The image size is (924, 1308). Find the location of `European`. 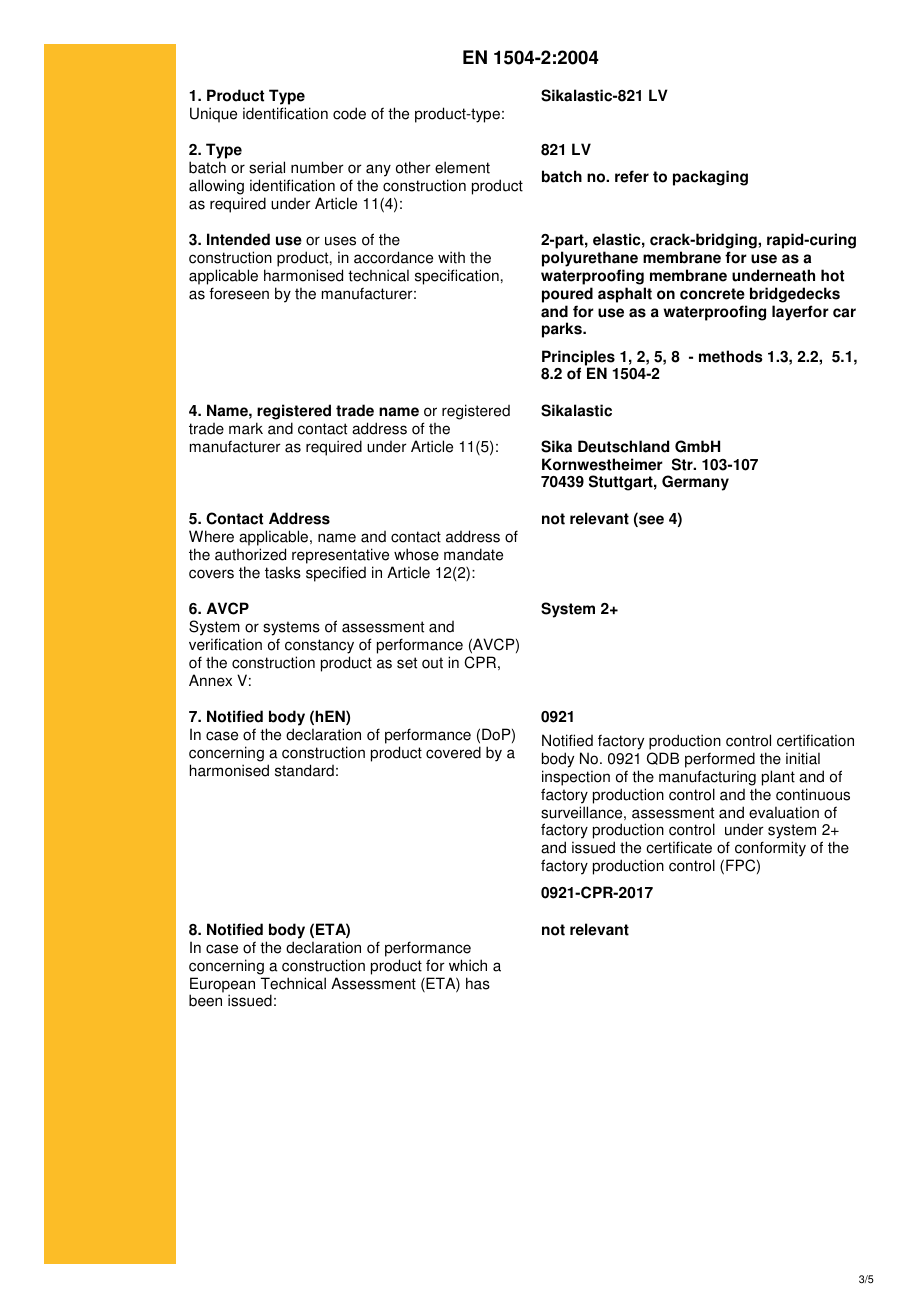

European is located at coordinates (222, 986).
